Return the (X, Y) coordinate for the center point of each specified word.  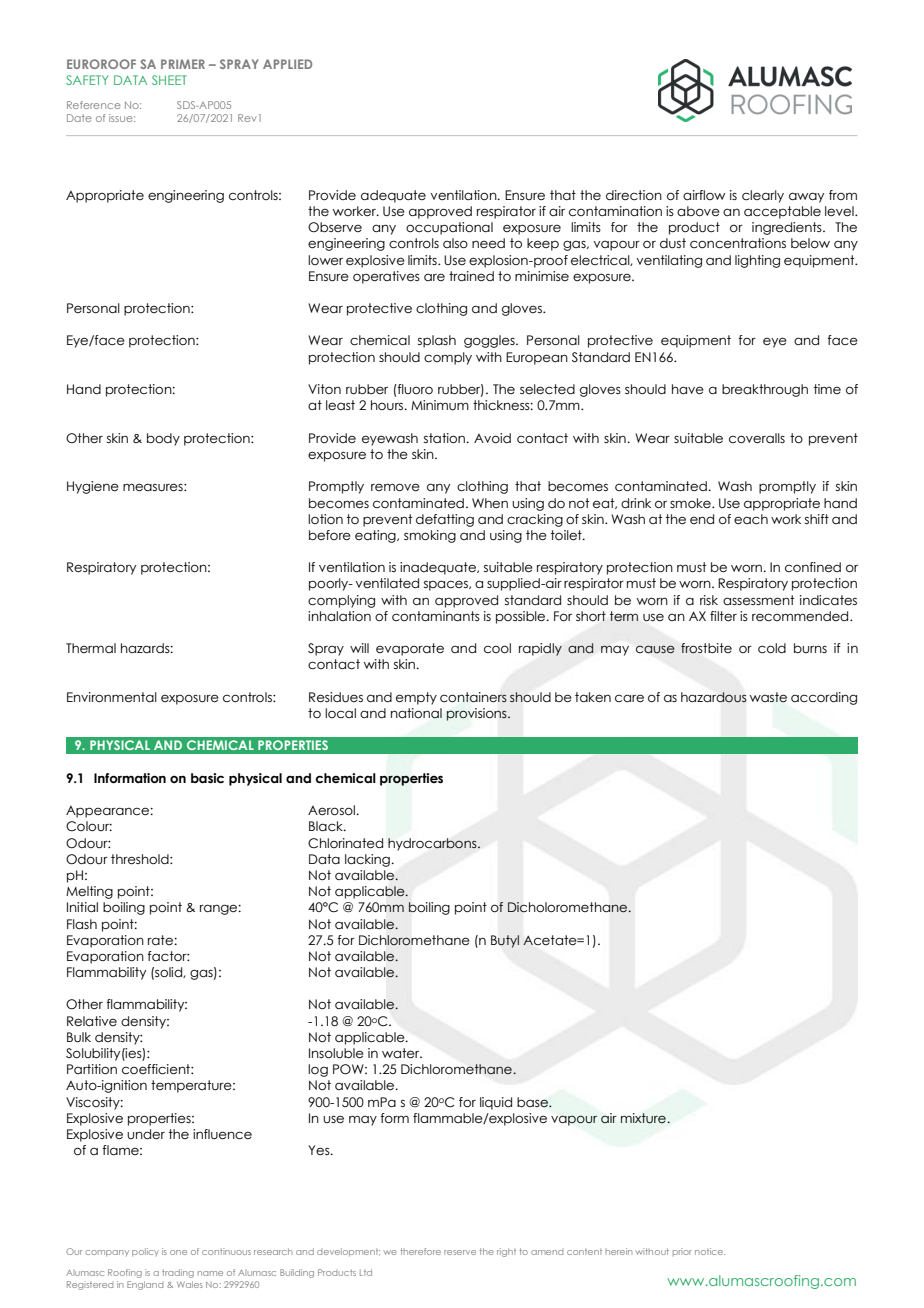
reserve (460, 1252)
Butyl (505, 941)
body (163, 439)
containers (473, 697)
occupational (449, 228)
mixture (643, 1118)
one (178, 1252)
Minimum (440, 405)
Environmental (112, 697)
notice (710, 1251)
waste (768, 697)
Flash (82, 924)
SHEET (169, 80)
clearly (763, 196)
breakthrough (765, 390)
